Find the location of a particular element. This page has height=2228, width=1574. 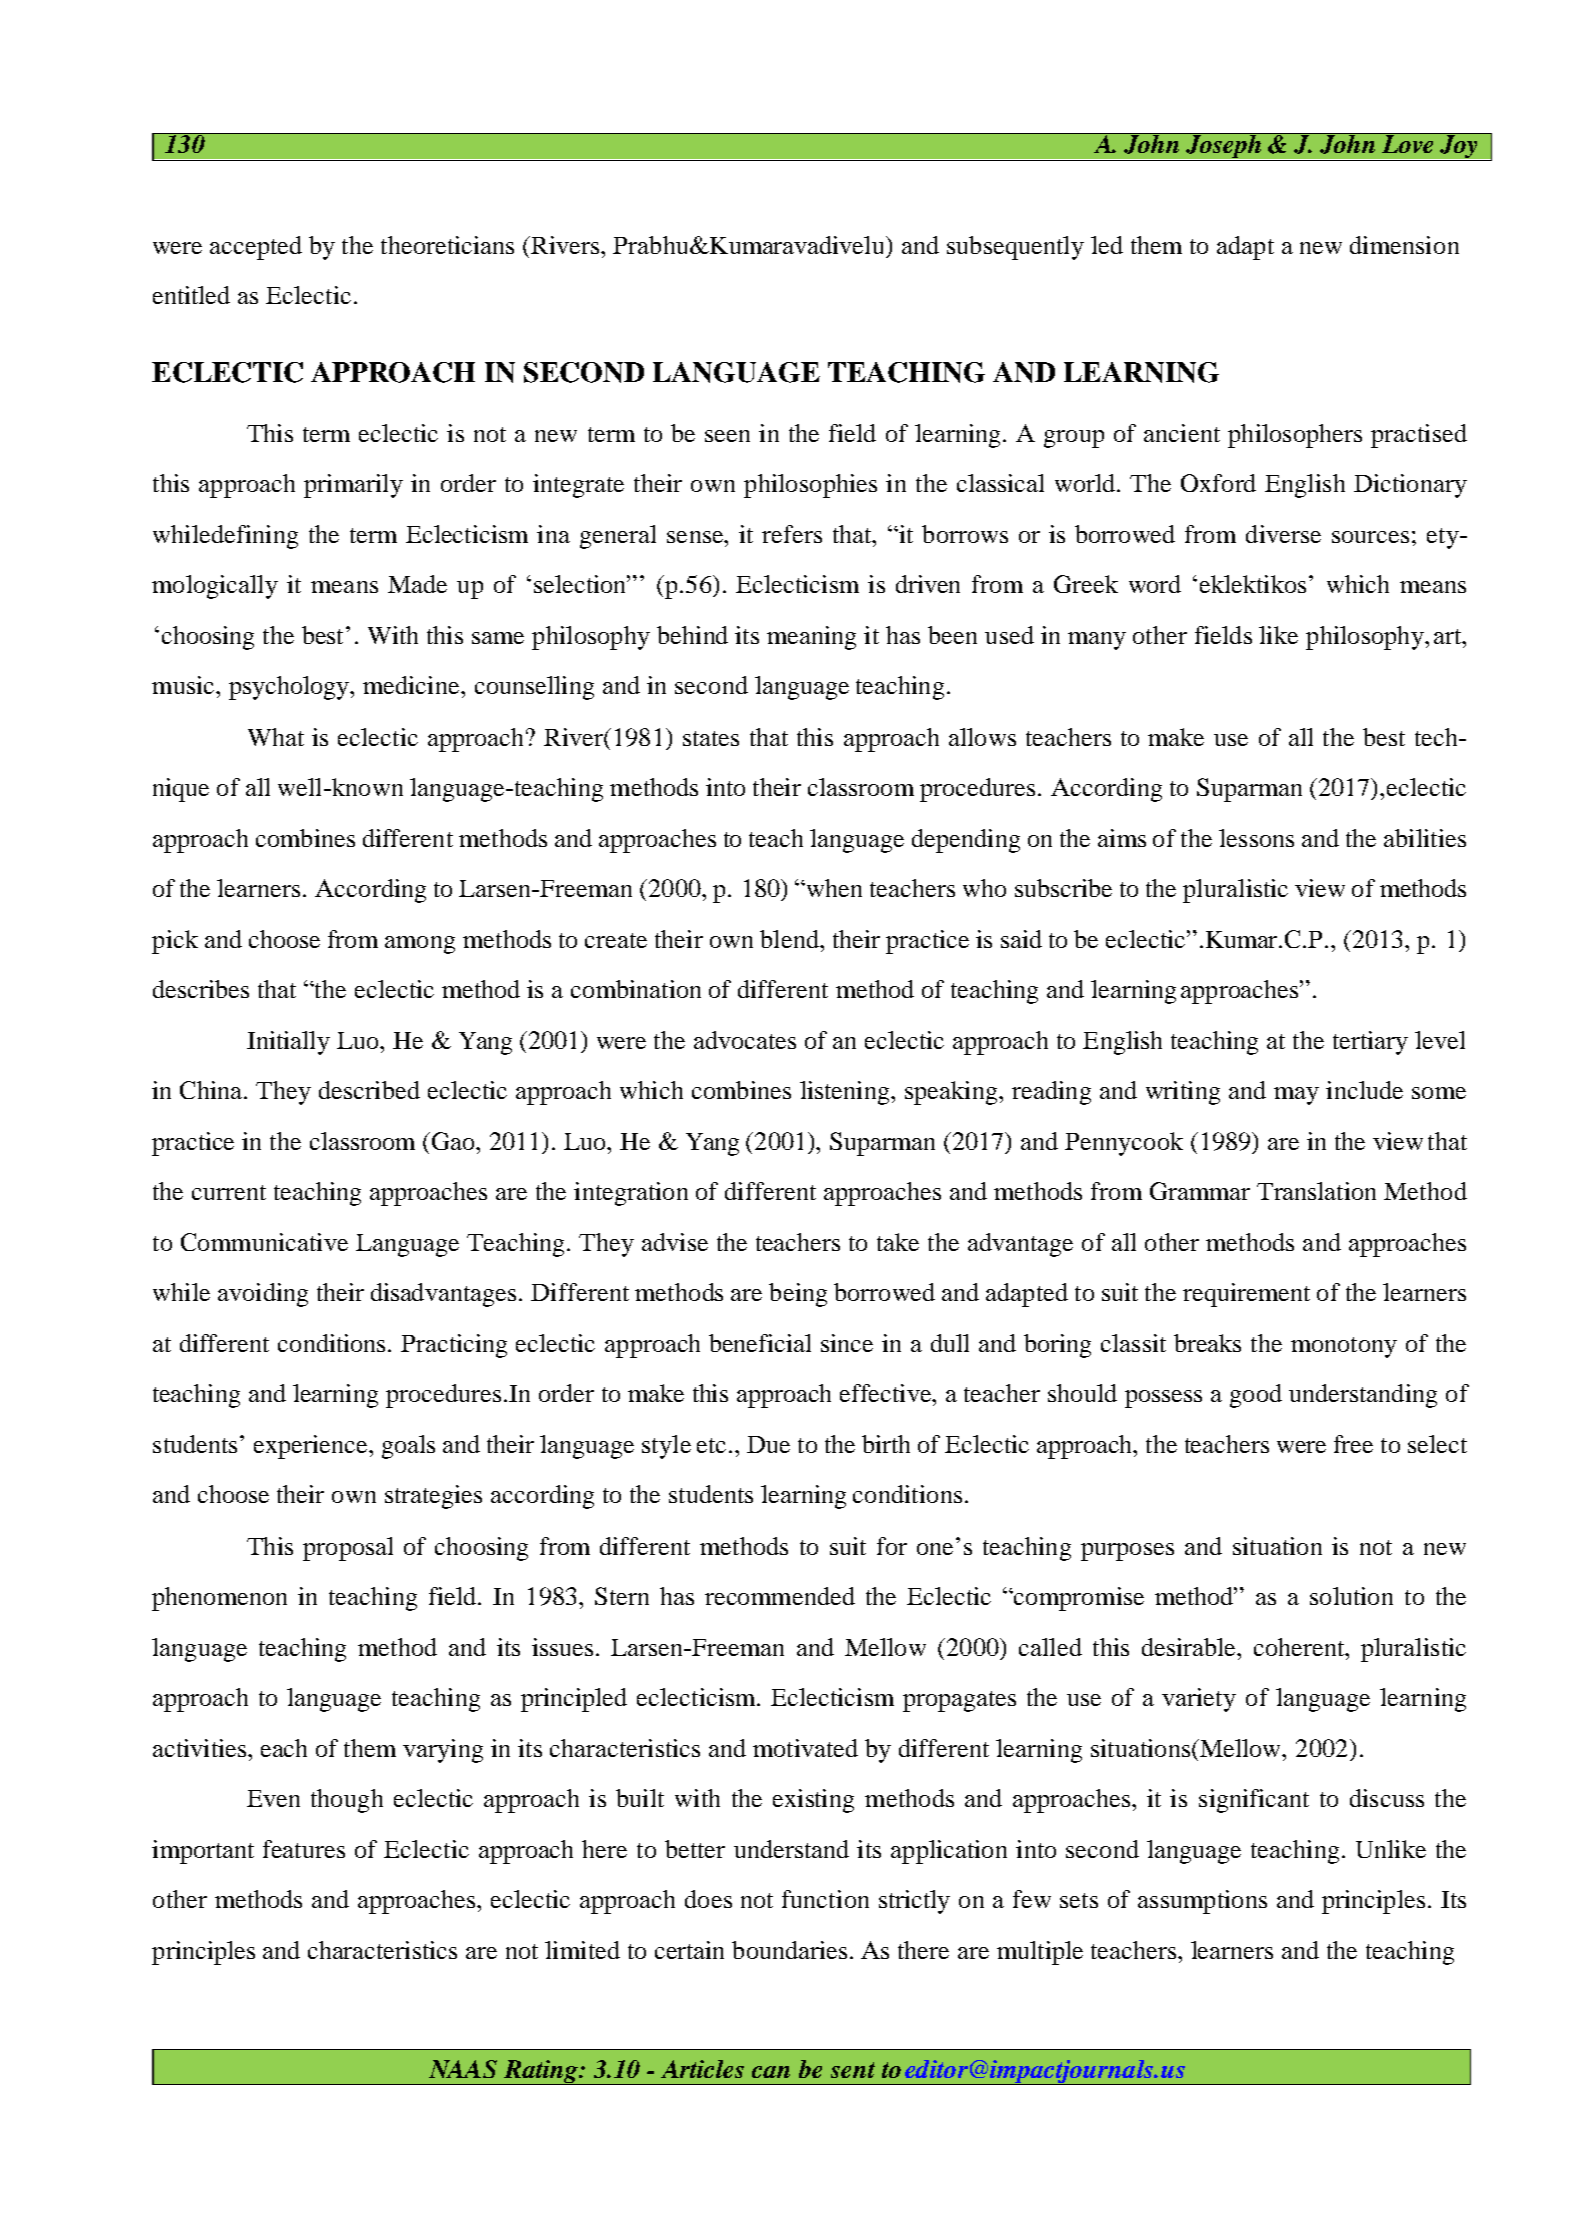

subsequently is located at coordinates (1015, 248).
